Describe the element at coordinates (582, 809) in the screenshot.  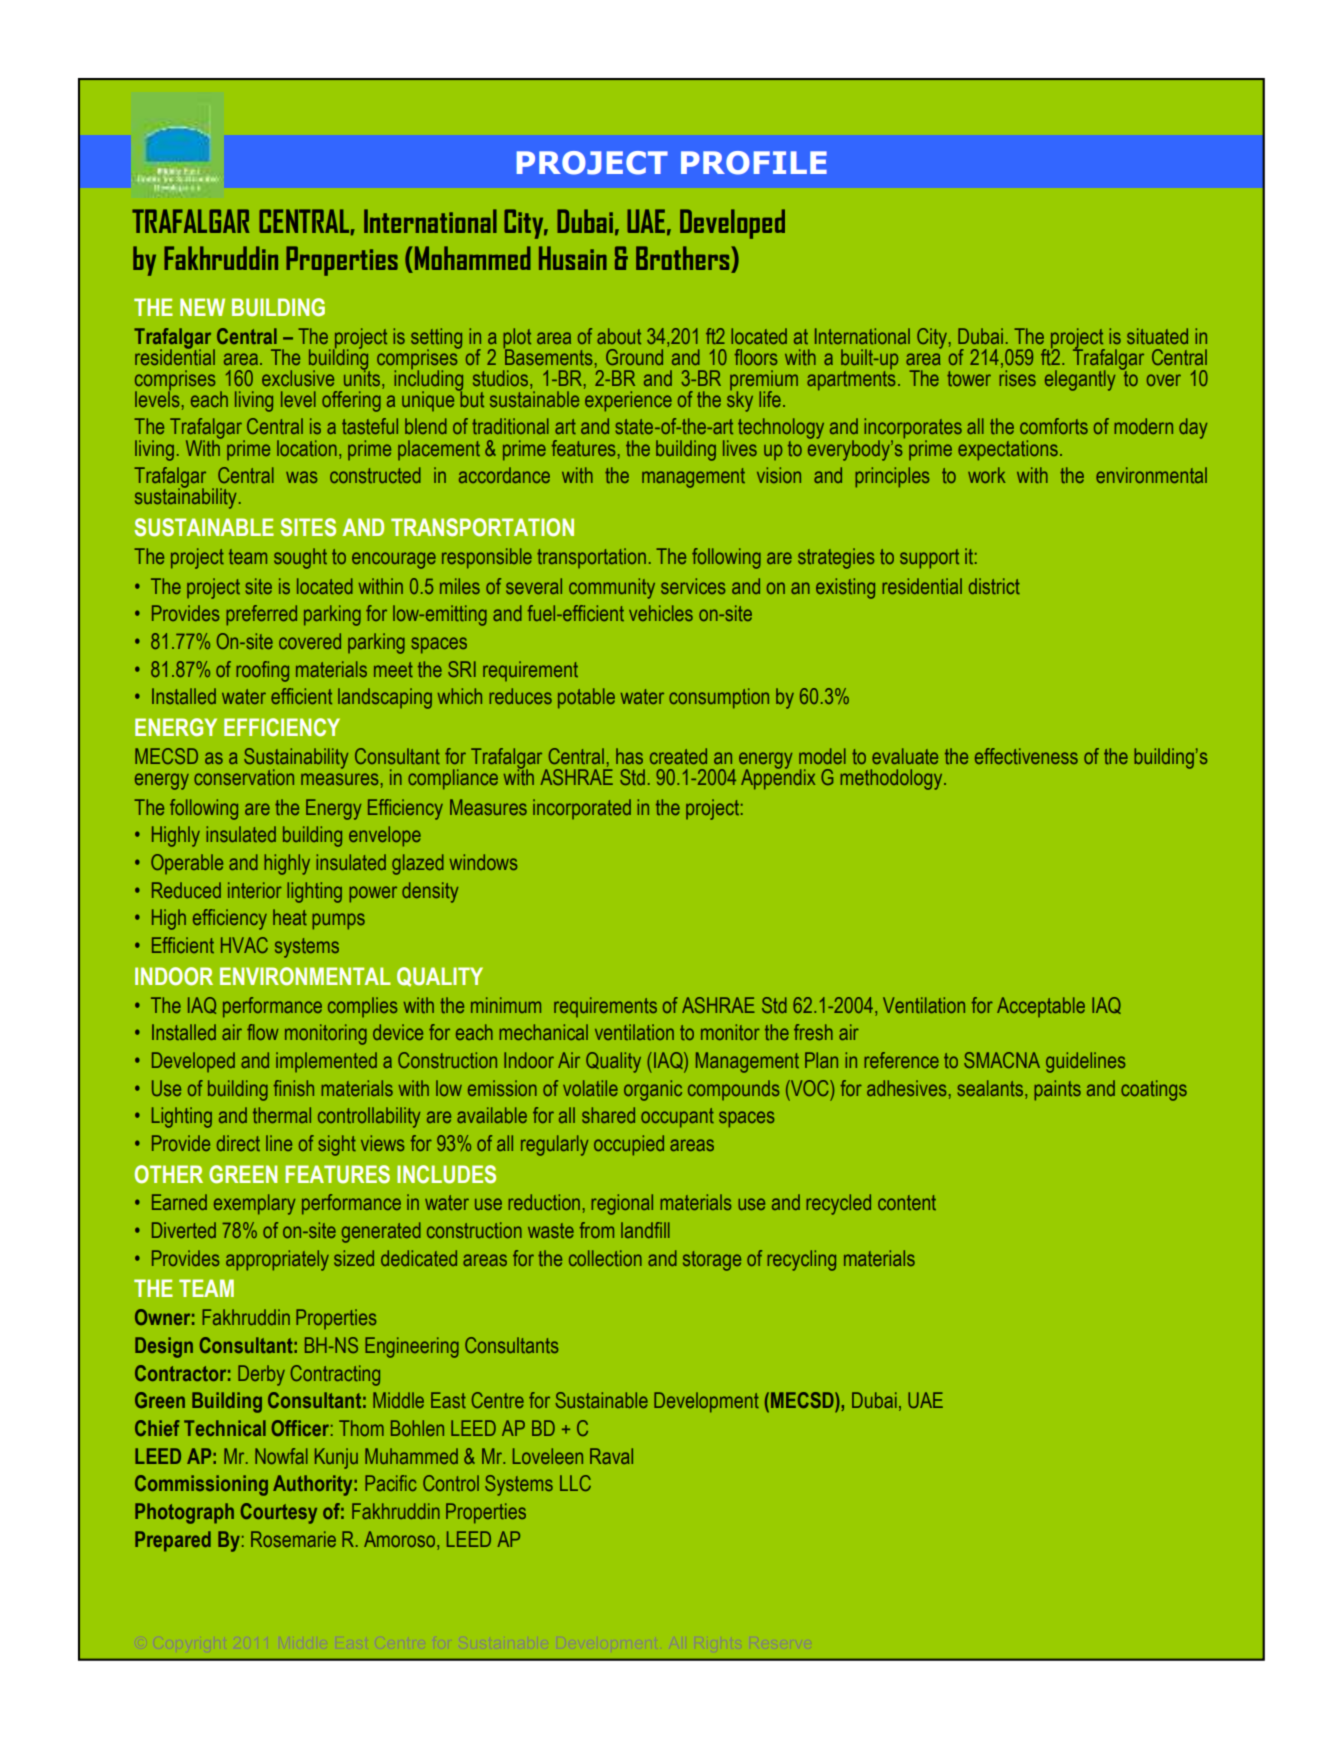
I see `incorporated` at that location.
